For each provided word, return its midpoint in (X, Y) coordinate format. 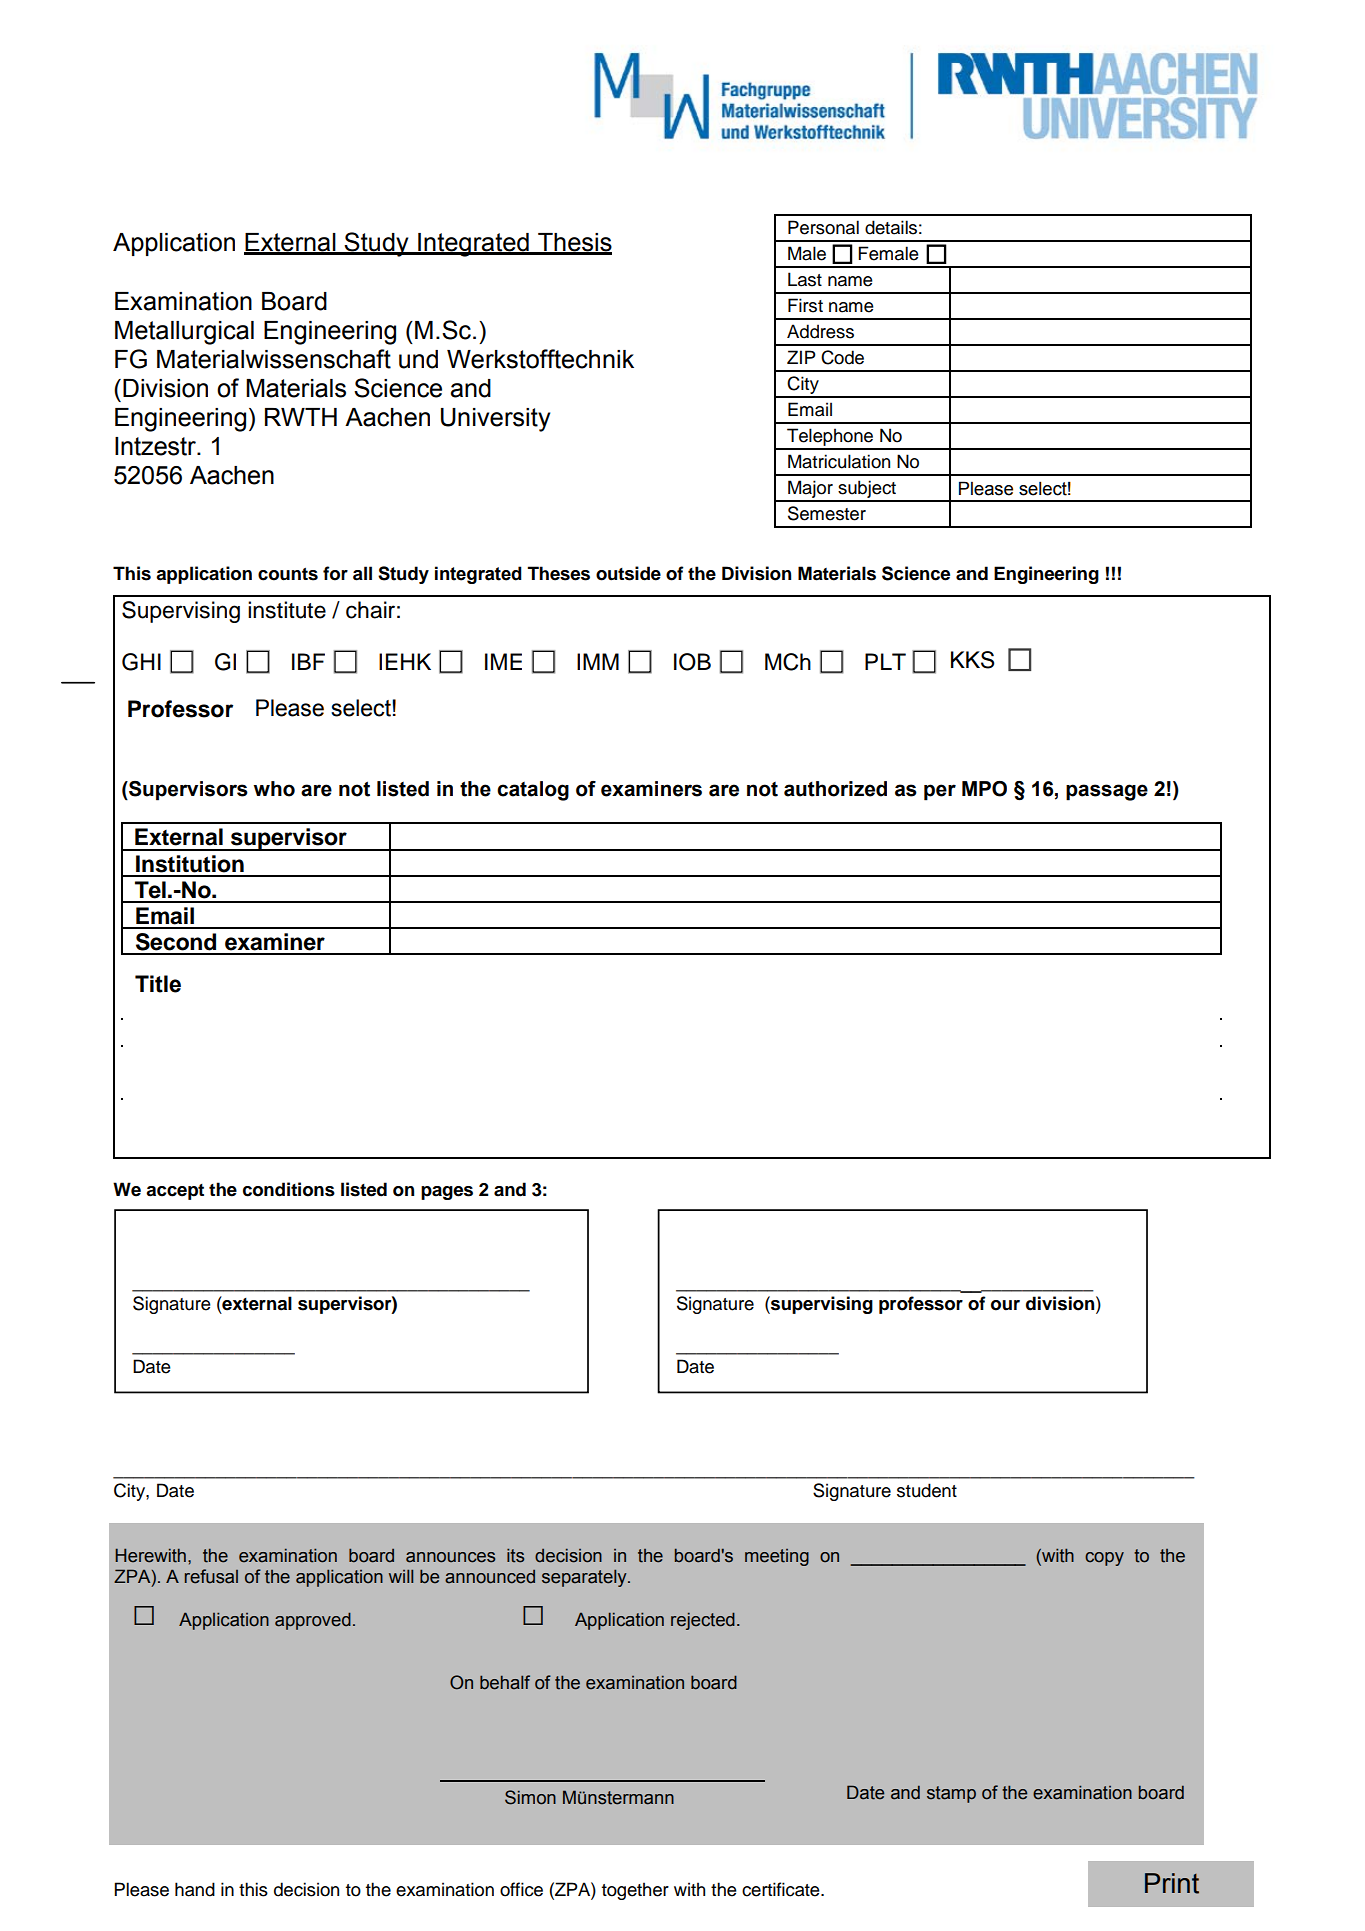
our (1005, 1305)
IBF (308, 661)
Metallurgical (184, 333)
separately (585, 1578)
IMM (598, 661)
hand (195, 1889)
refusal (211, 1576)
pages (447, 1193)
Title (158, 984)
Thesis (574, 243)
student (927, 1490)
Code (842, 357)
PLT (885, 661)
